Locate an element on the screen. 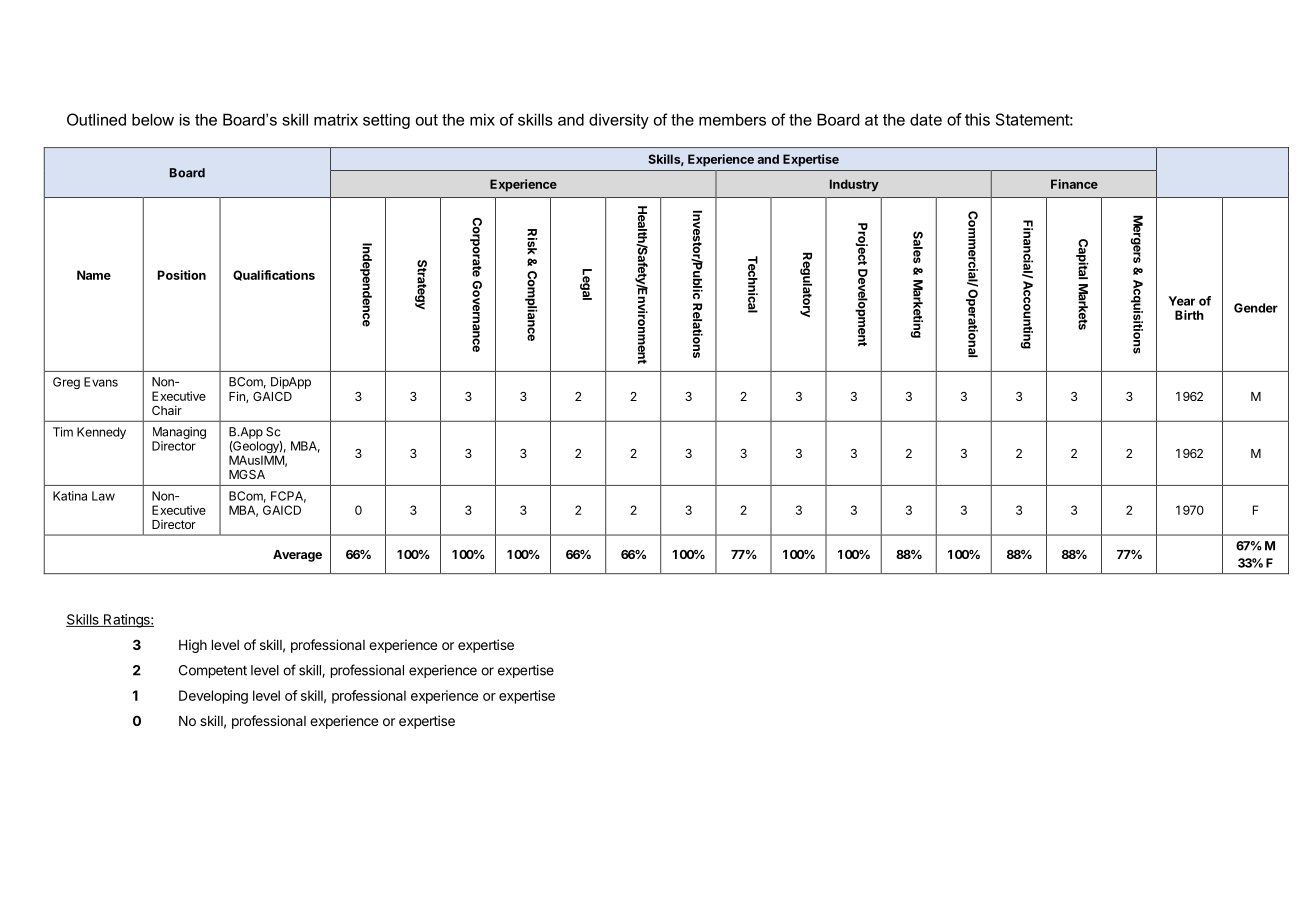  below is located at coordinates (153, 119).
